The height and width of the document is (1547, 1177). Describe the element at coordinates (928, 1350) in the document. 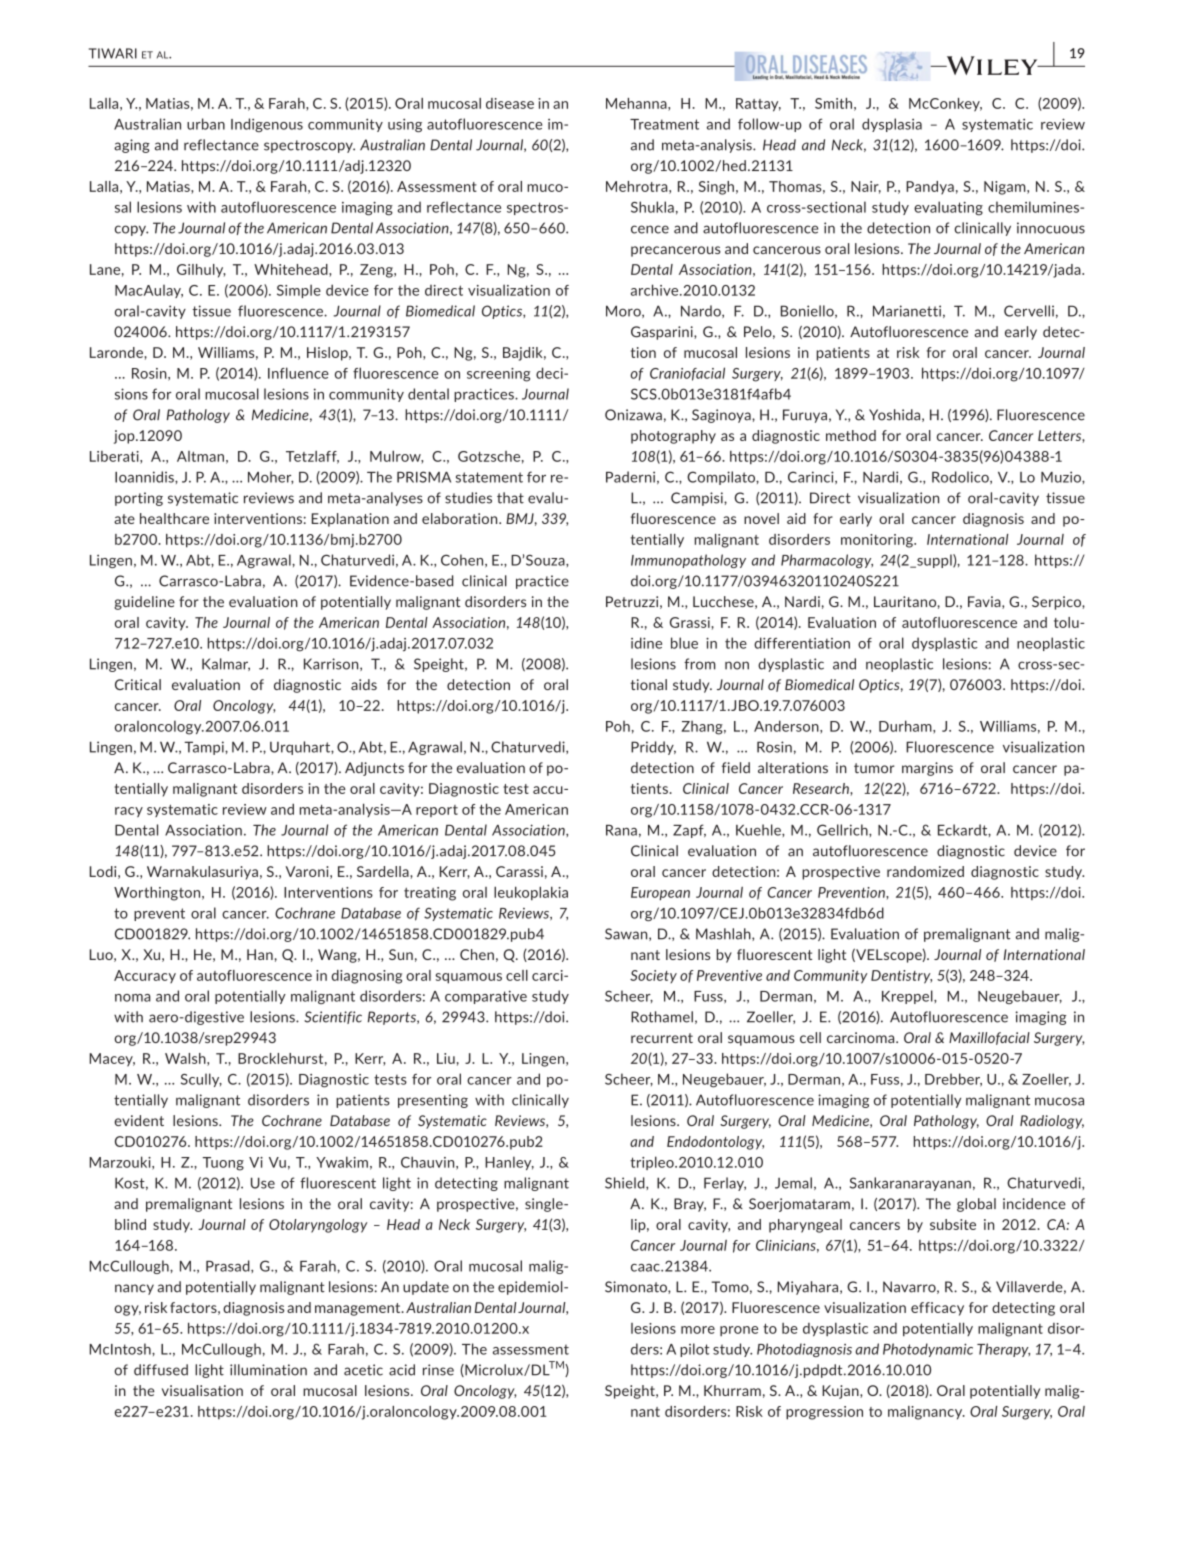

I see `Photodynamic` at that location.
